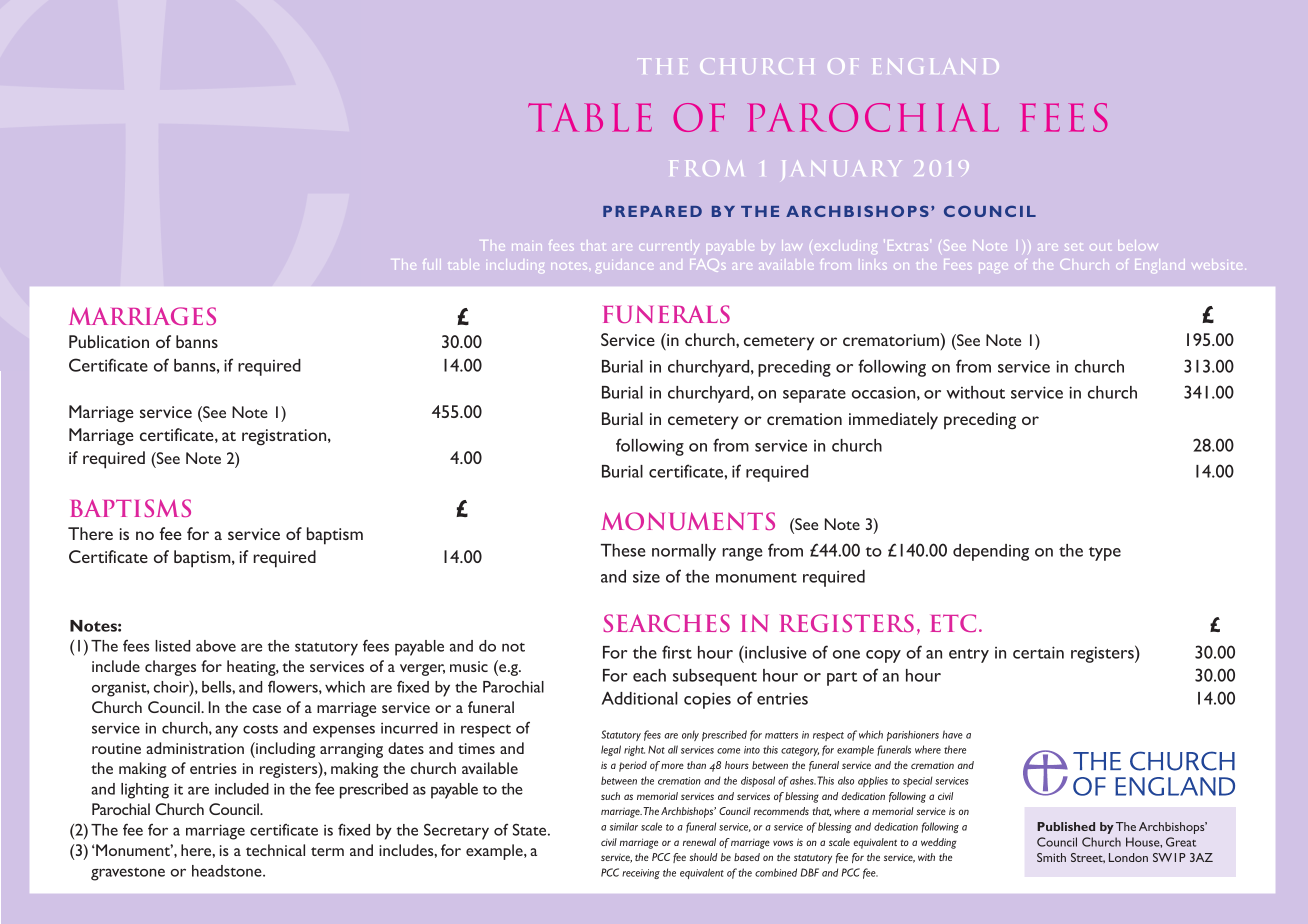 The image size is (1308, 924). What do you see at coordinates (623, 550) in the document?
I see `These` at bounding box center [623, 550].
